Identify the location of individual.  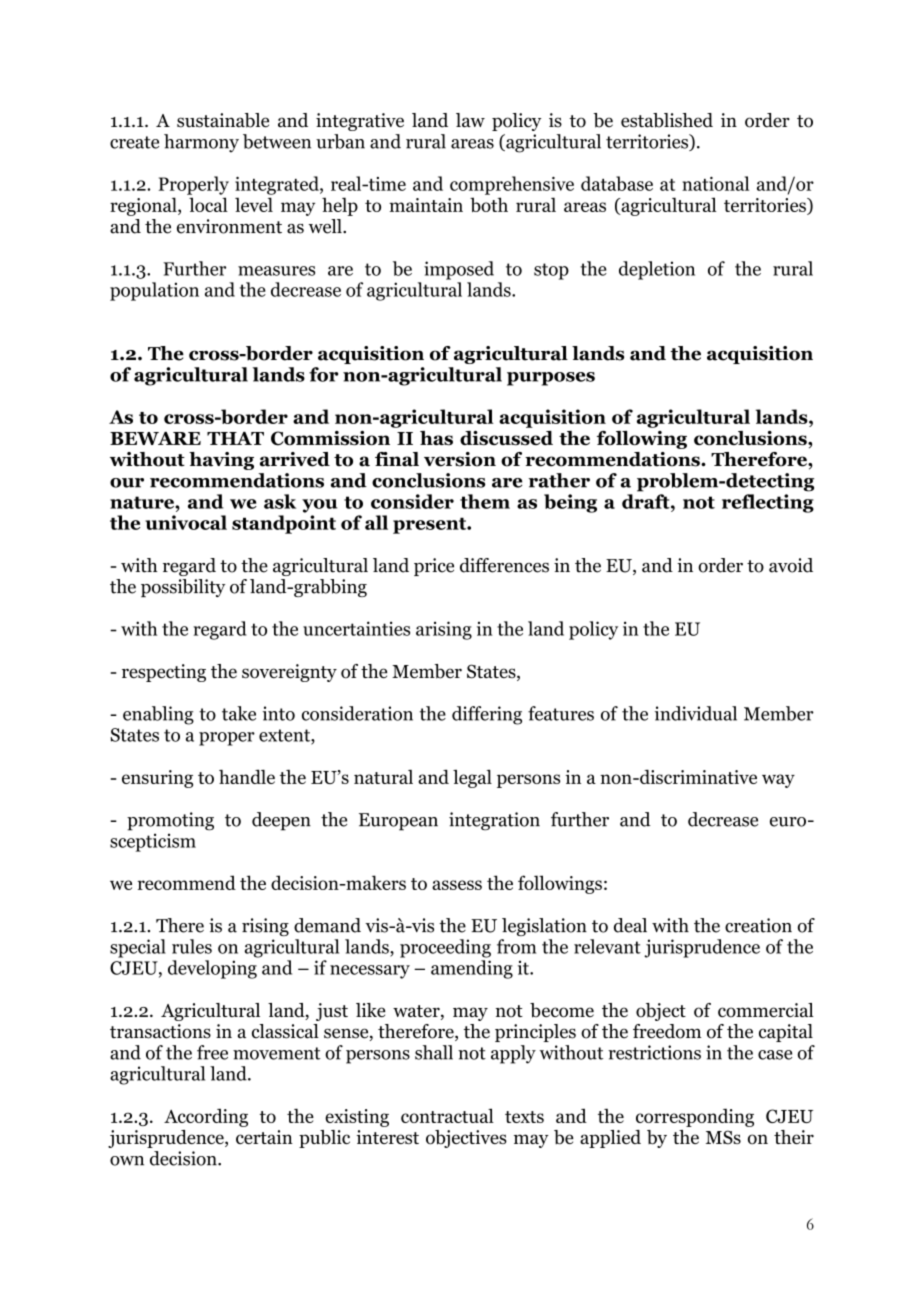
(696, 713).
